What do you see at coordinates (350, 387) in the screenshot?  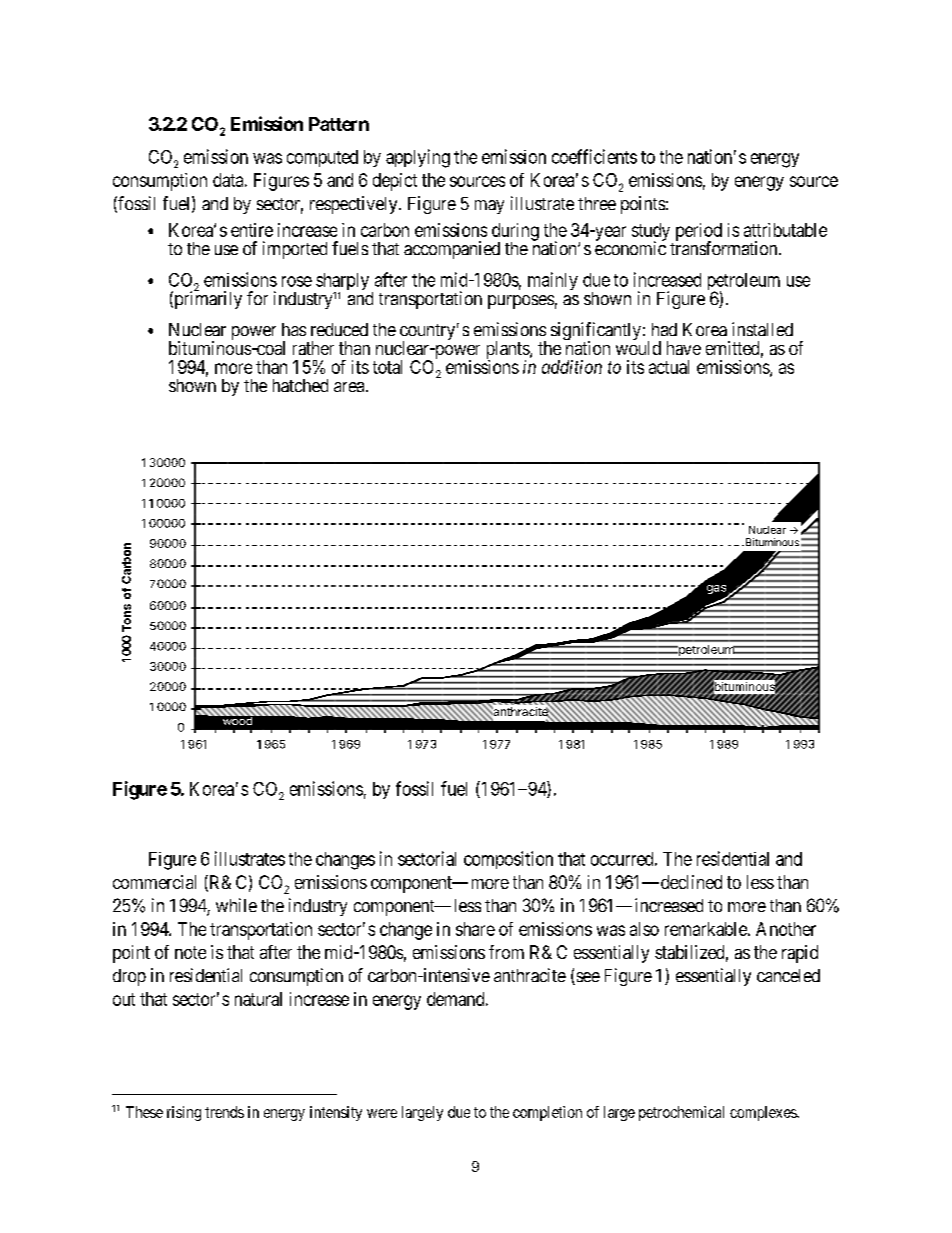 I see `area` at bounding box center [350, 387].
